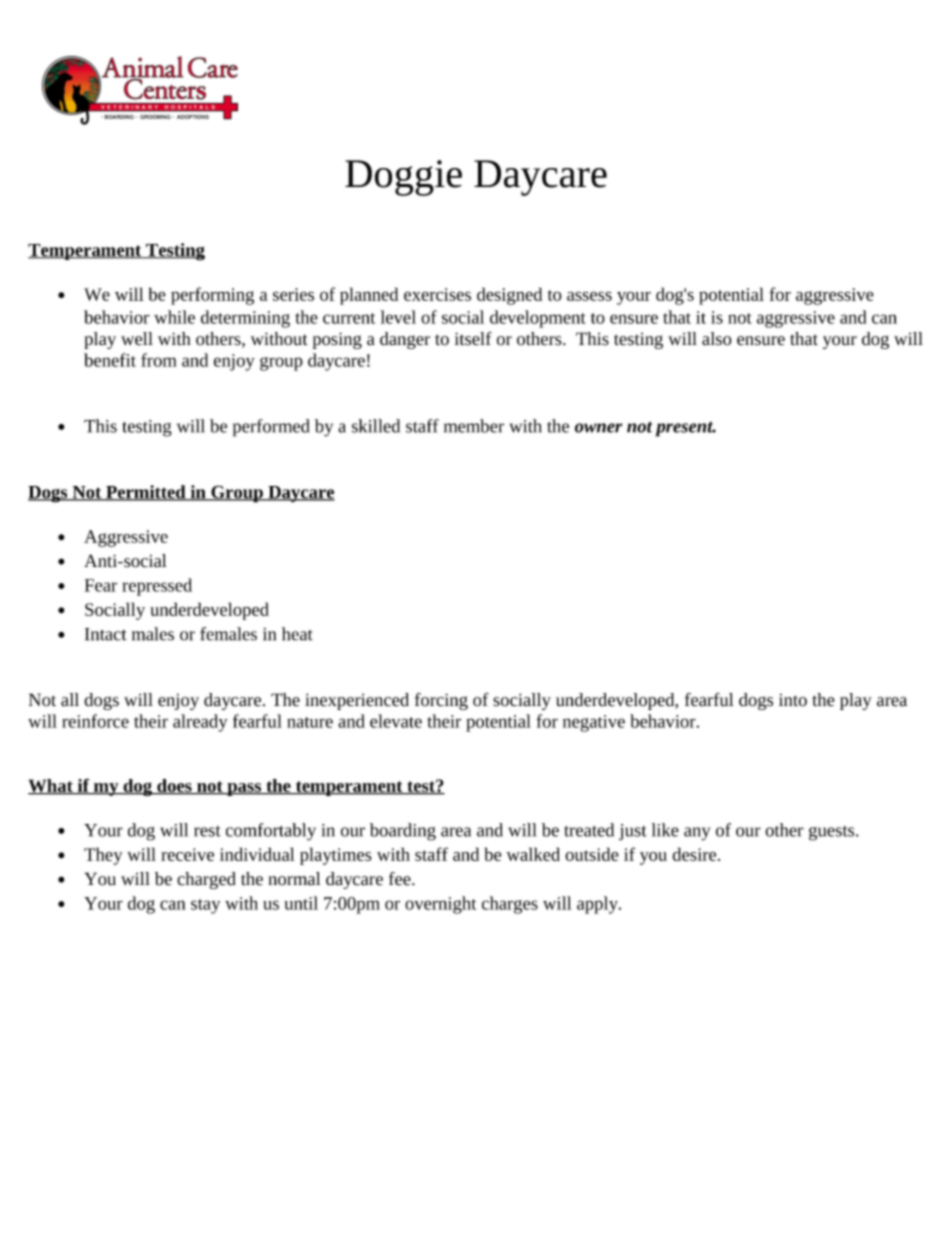 The height and width of the screenshot is (1233, 952). Describe the element at coordinates (106, 634) in the screenshot. I see `Intact` at that location.
